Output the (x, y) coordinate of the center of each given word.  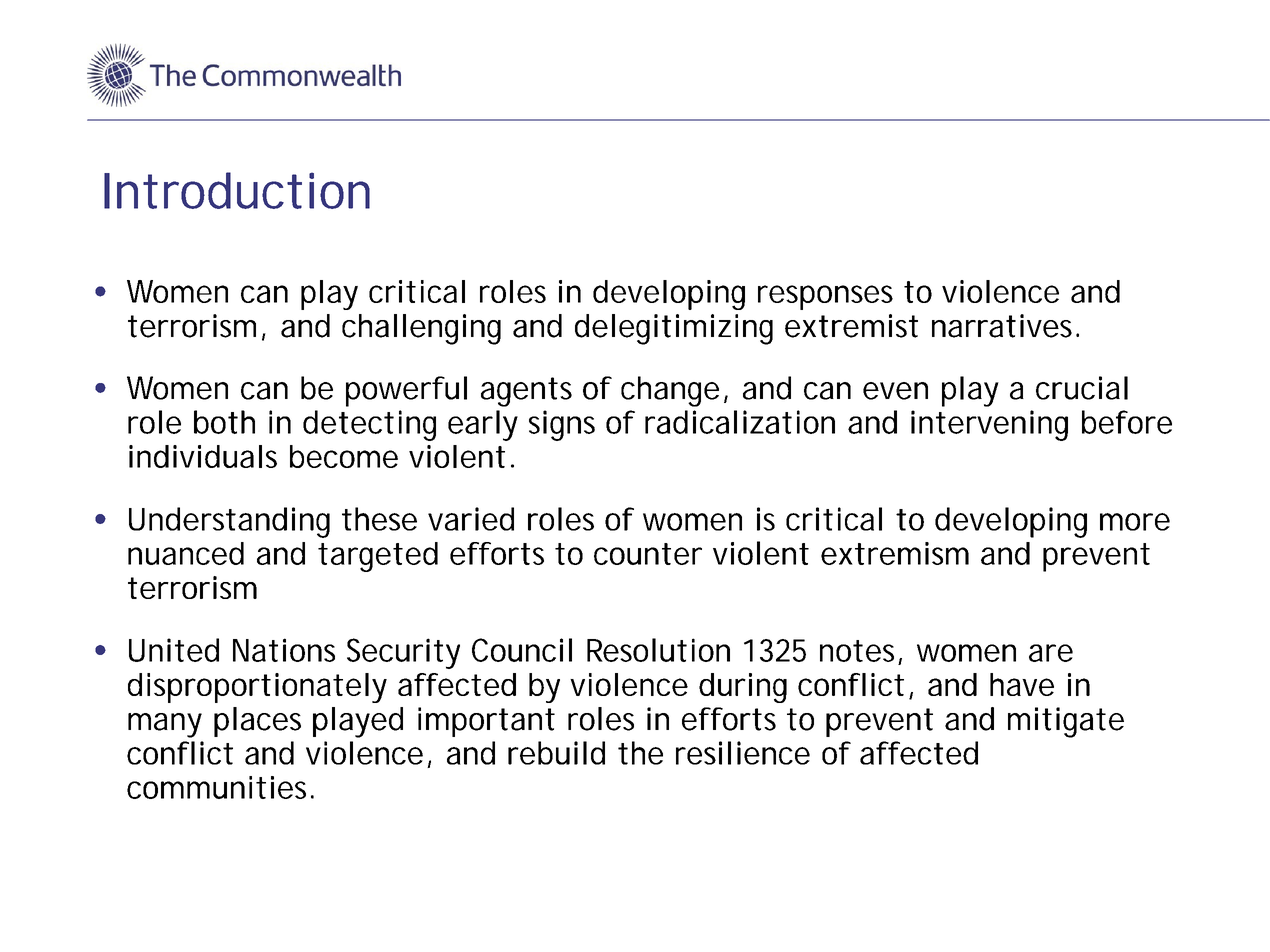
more (1135, 522)
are (1051, 653)
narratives (1004, 326)
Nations (284, 650)
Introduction (237, 190)
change (670, 391)
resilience (743, 753)
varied (471, 519)
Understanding (229, 522)
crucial (1082, 388)
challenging (421, 329)
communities (219, 787)
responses (825, 297)
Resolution (658, 650)
